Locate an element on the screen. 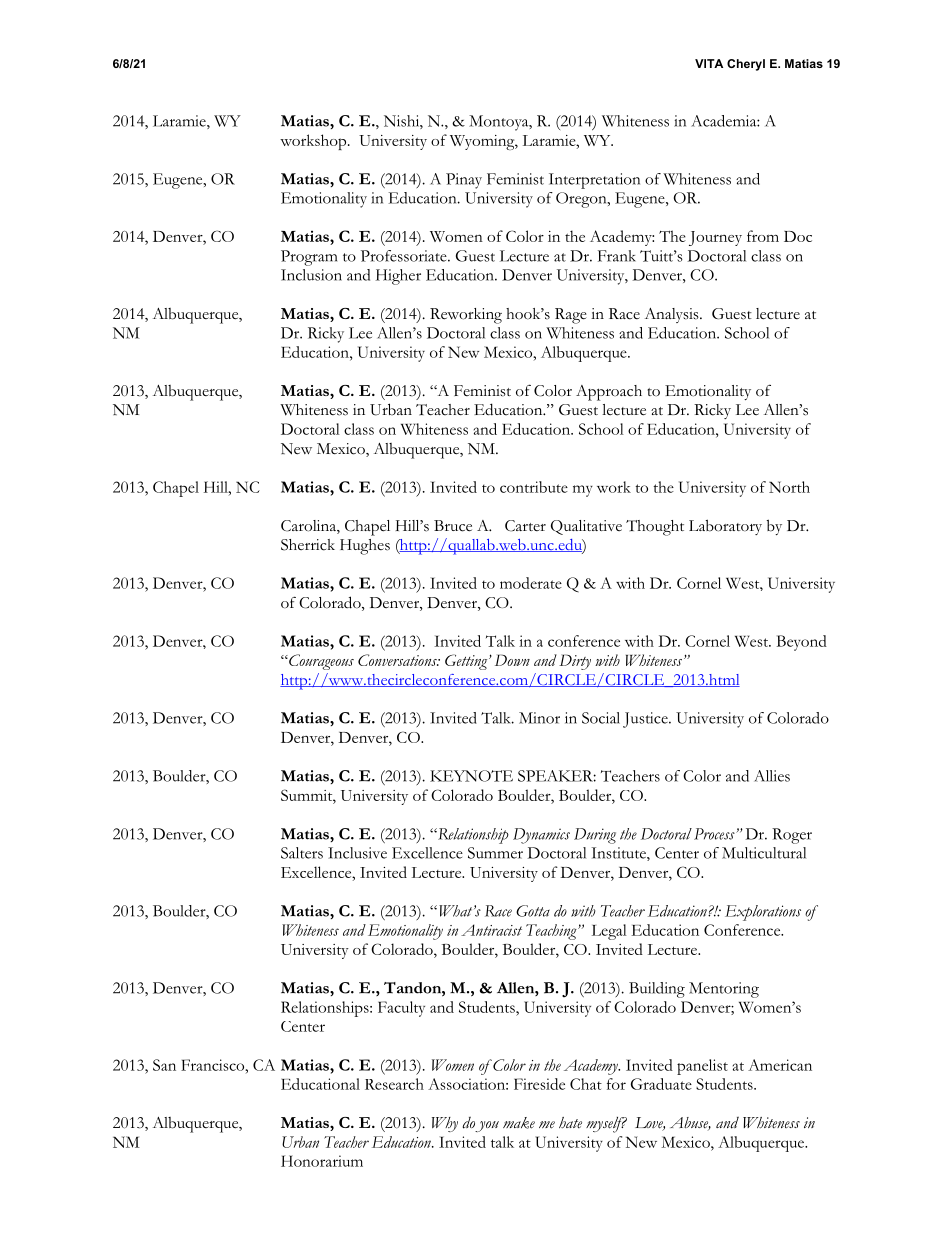 This screenshot has height=1233, width=952. Program is located at coordinates (309, 258).
